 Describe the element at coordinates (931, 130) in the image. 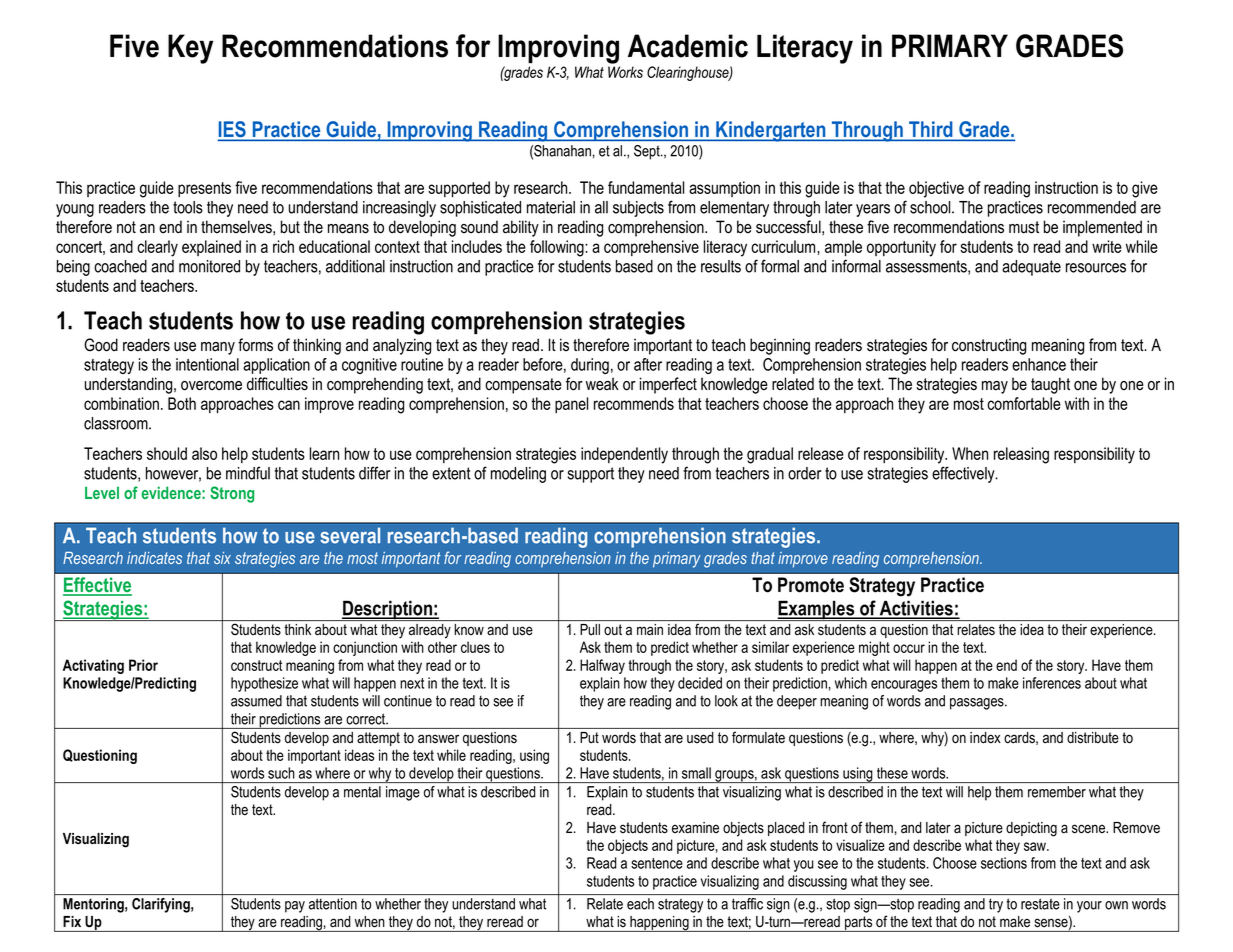

I see `Third` at that location.
